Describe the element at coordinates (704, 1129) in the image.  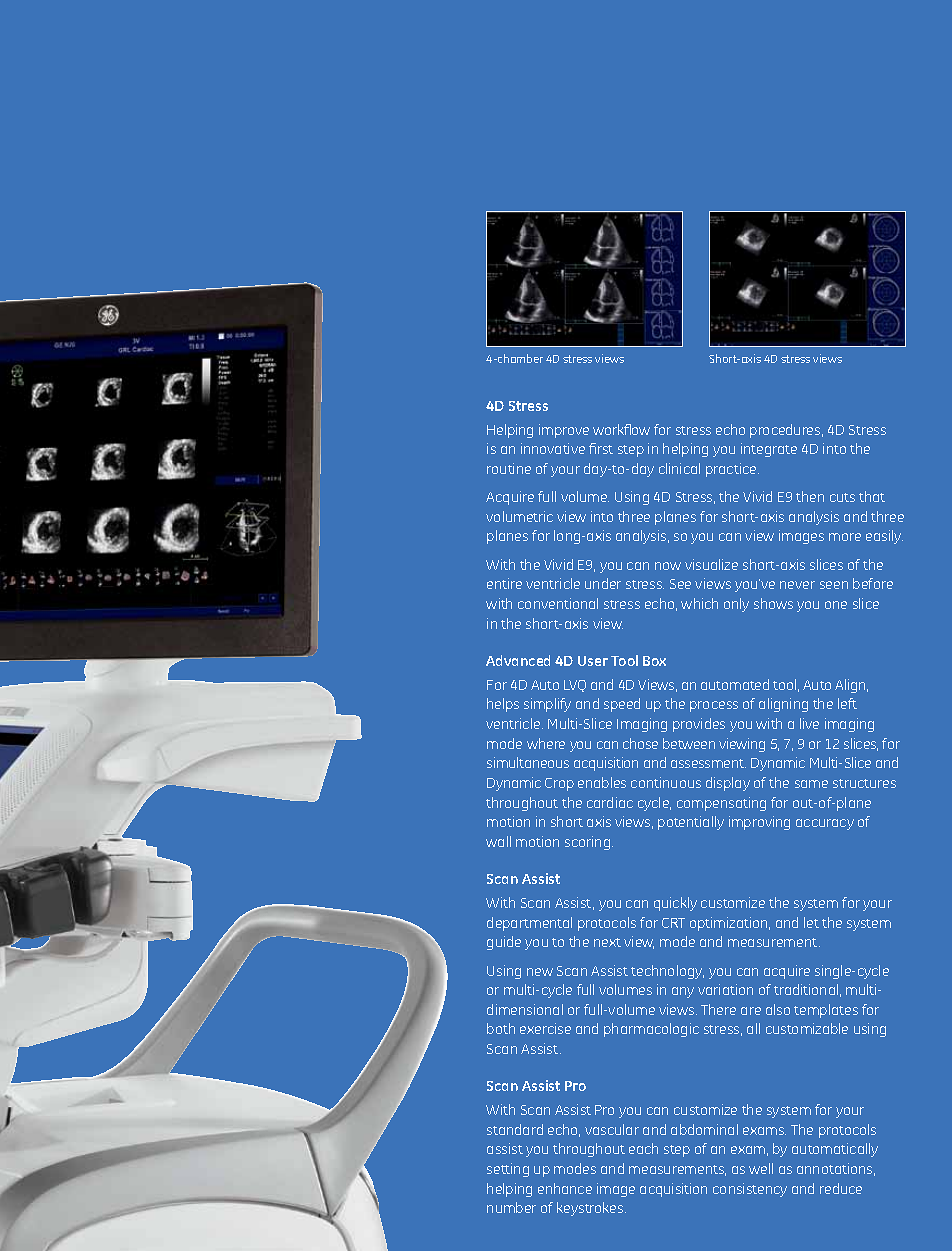
I see `abdominal` at that location.
